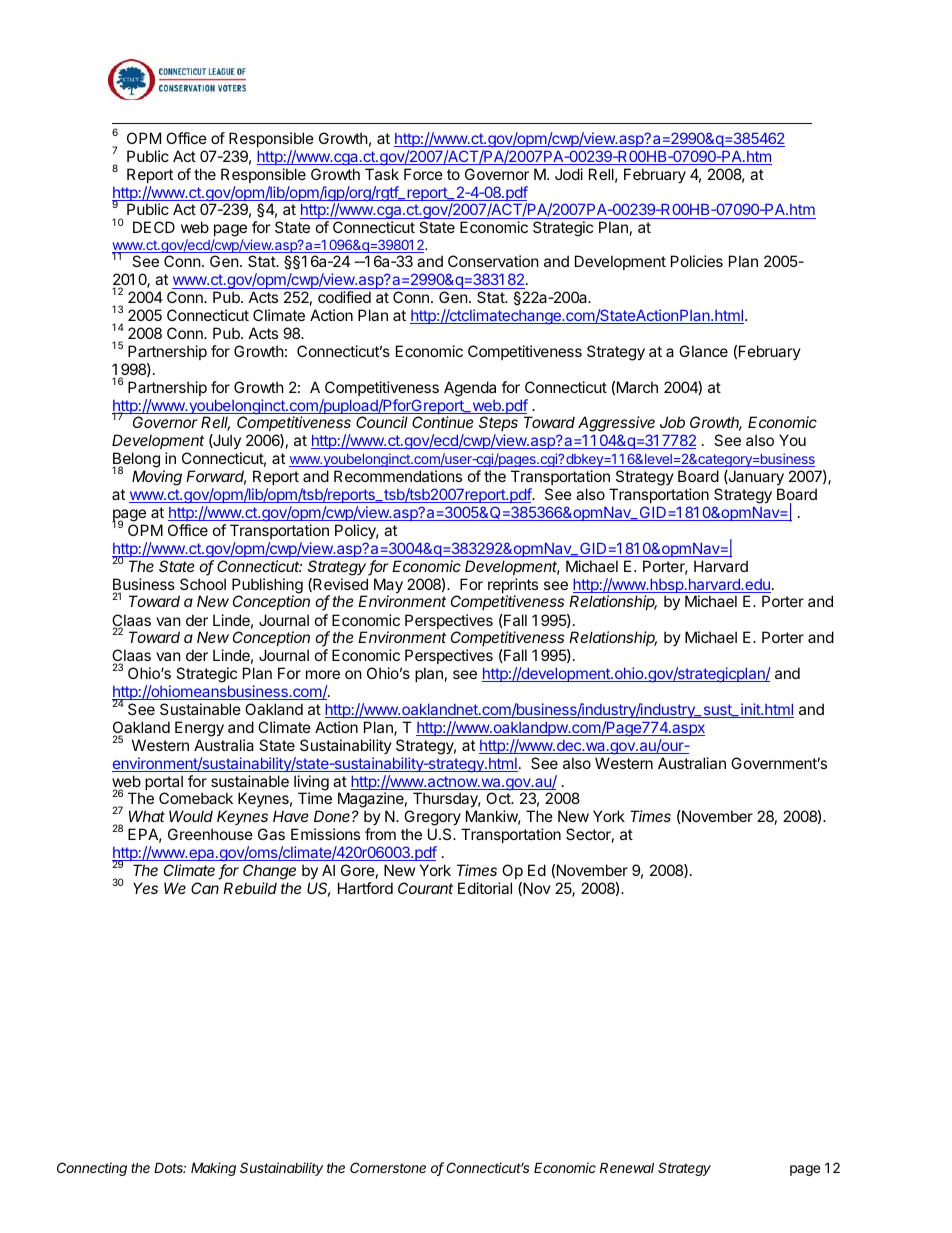 This image has width=952, height=1233. I want to click on Force, so click(423, 174).
